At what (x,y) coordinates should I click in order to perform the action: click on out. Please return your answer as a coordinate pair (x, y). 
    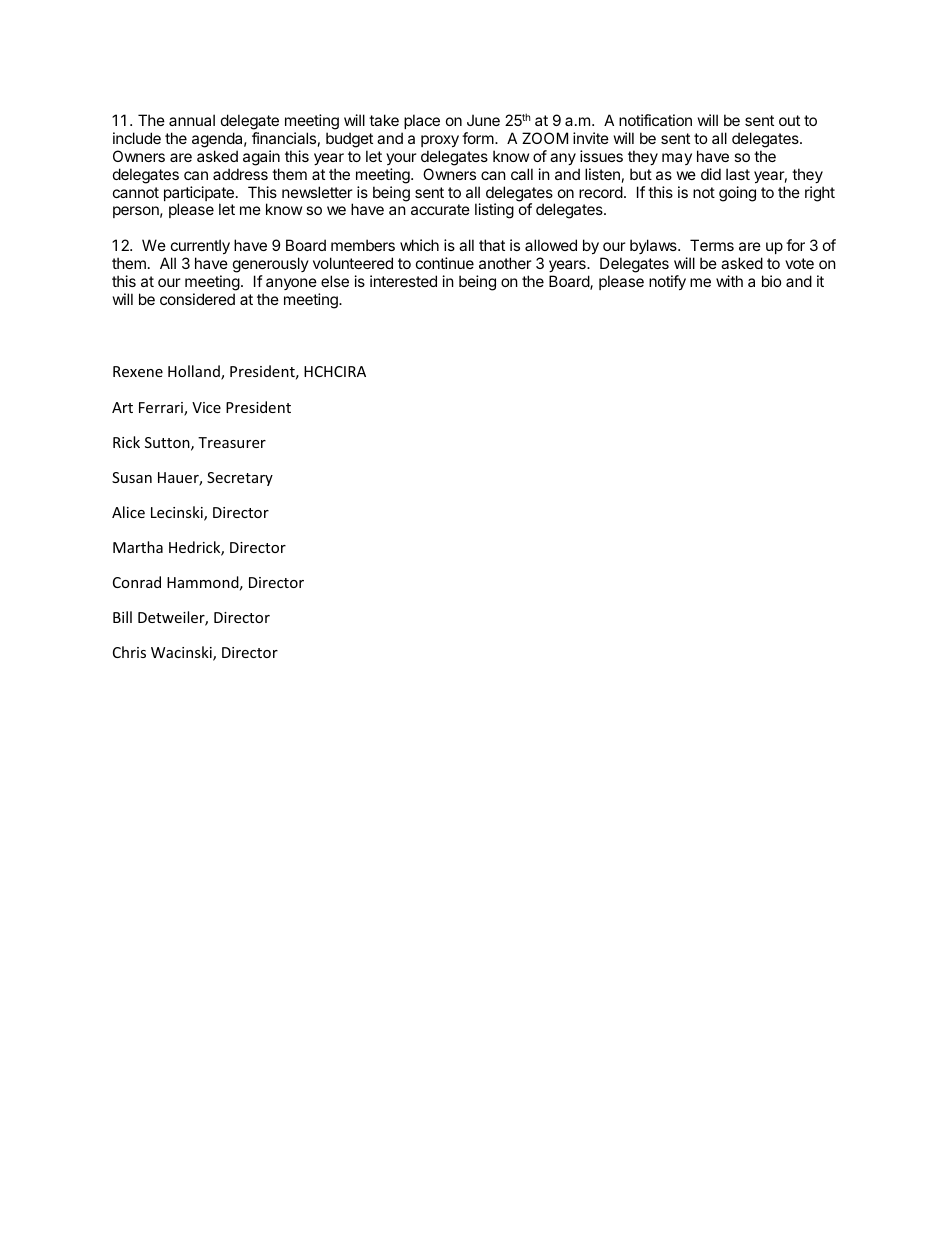
    Looking at the image, I should click on (789, 120).
